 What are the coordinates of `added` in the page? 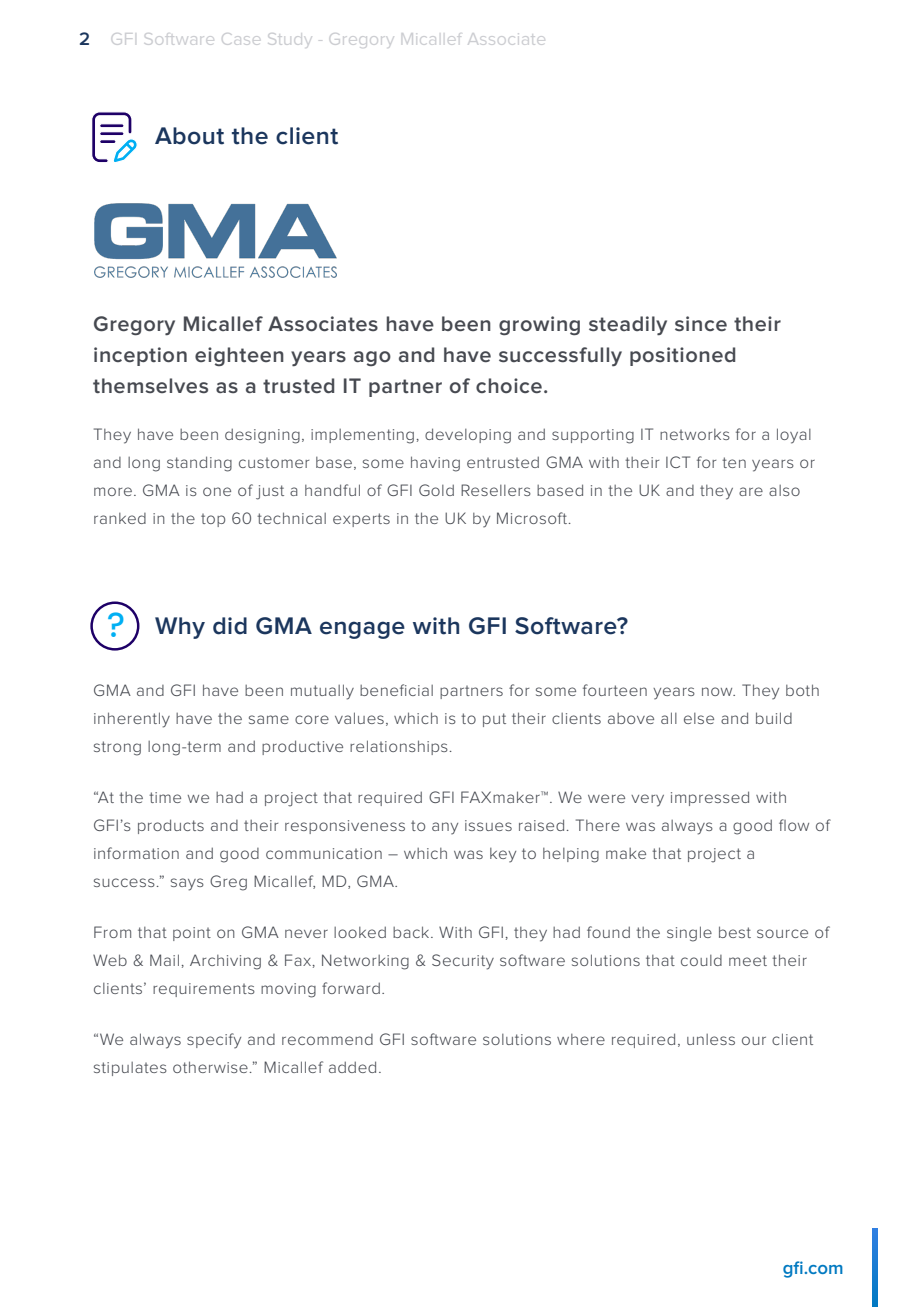 It's located at (352, 1067).
